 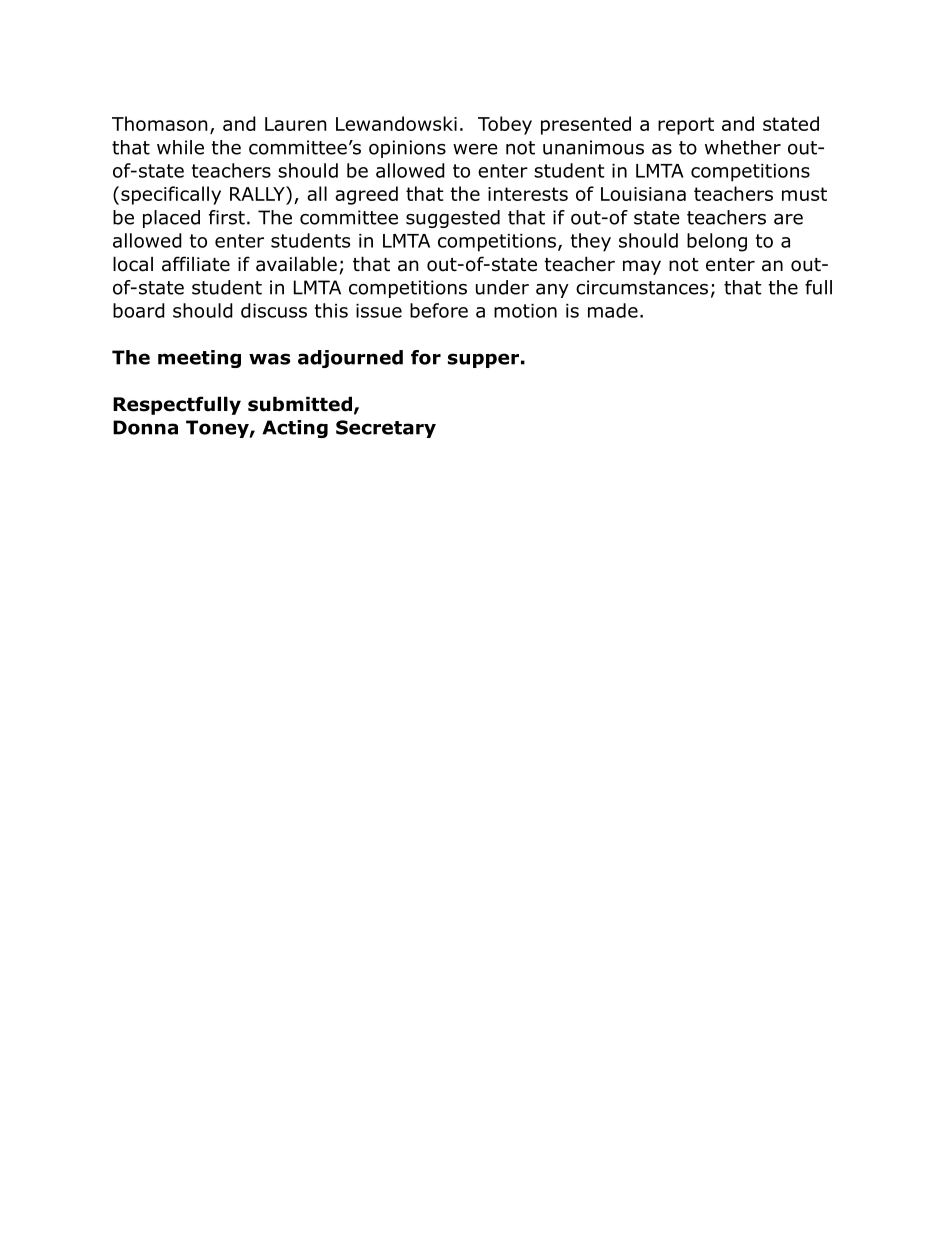 What do you see at coordinates (145, 427) in the image?
I see `Donna` at bounding box center [145, 427].
